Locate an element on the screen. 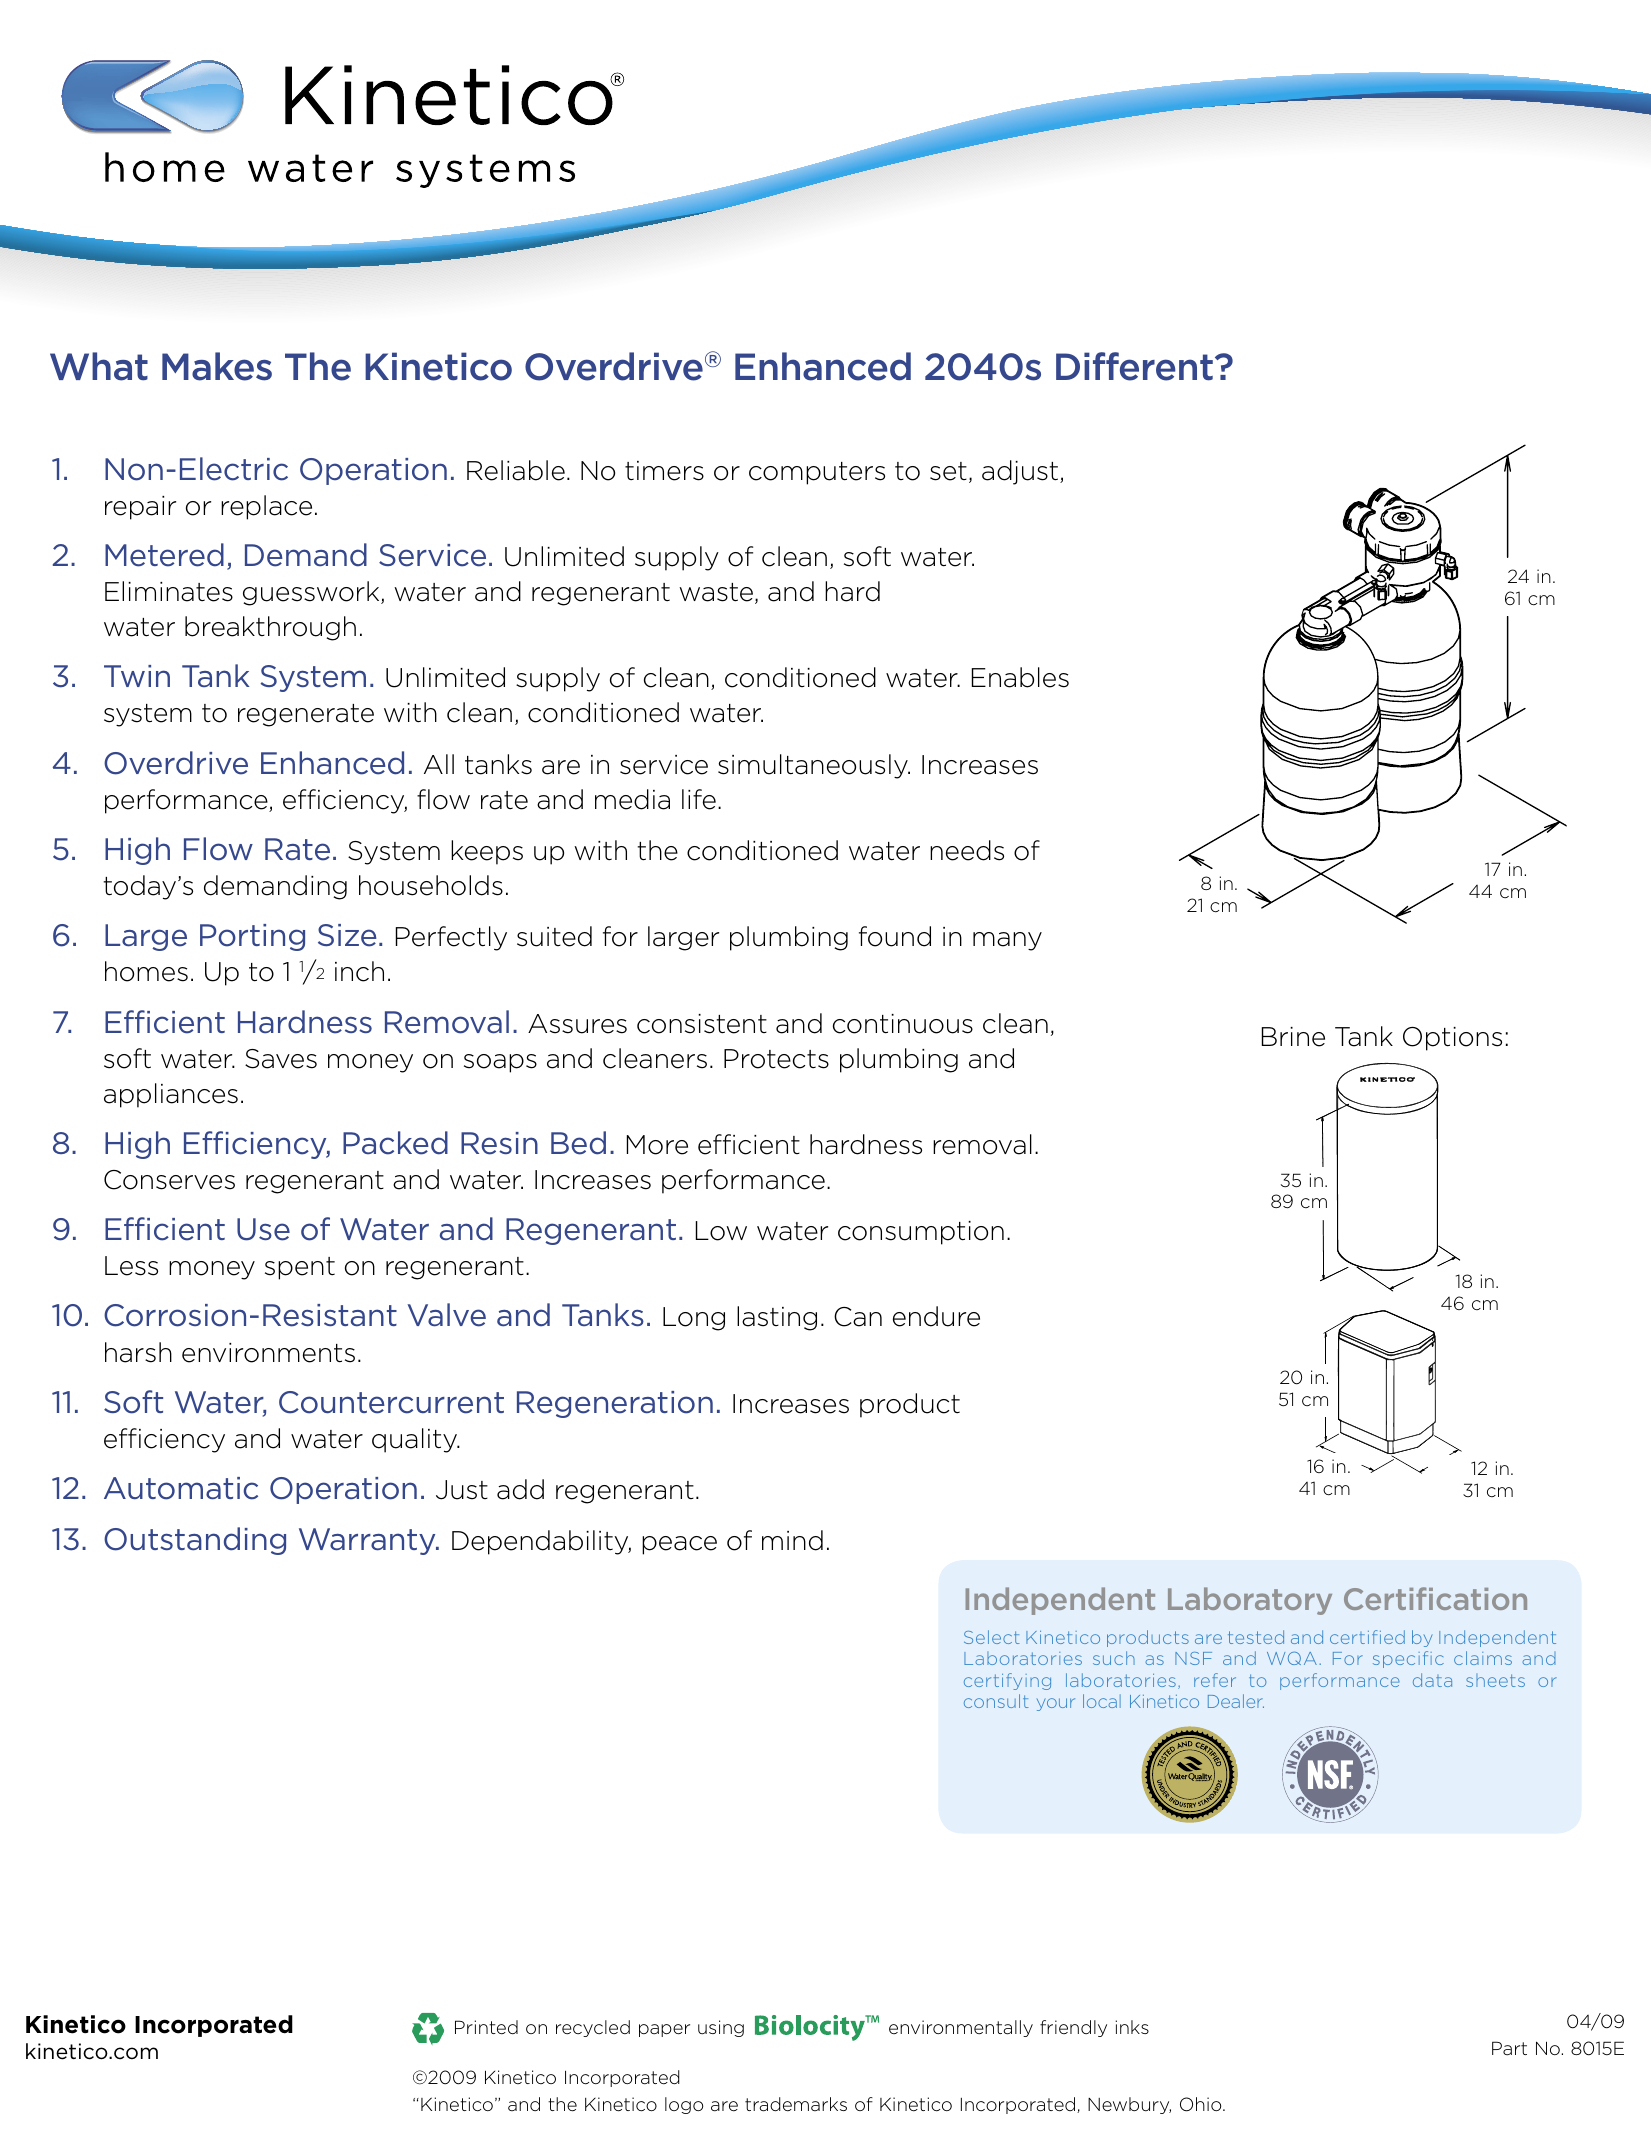  spent is located at coordinates (300, 1268).
